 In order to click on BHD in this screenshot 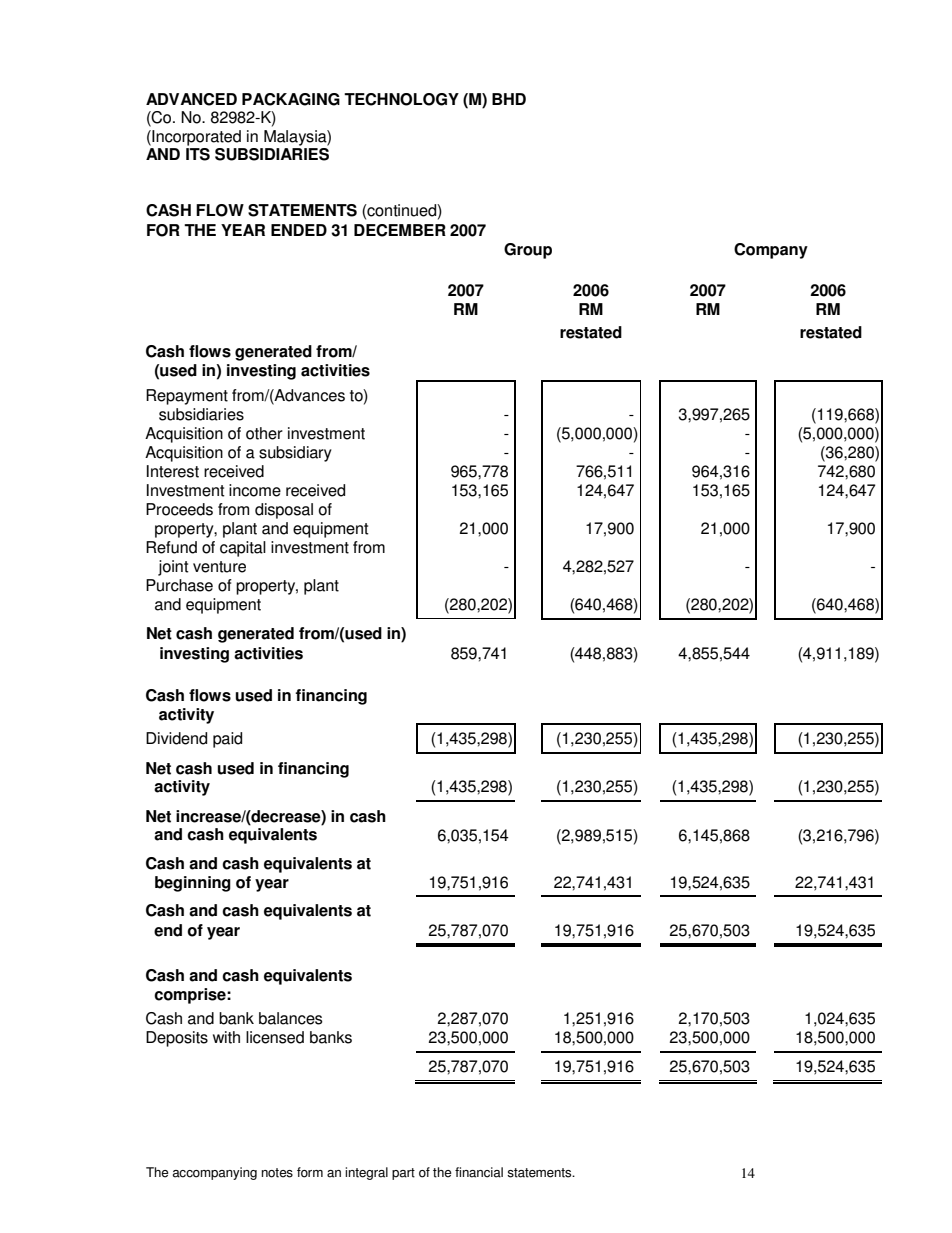, I will do `click(509, 99)`.
